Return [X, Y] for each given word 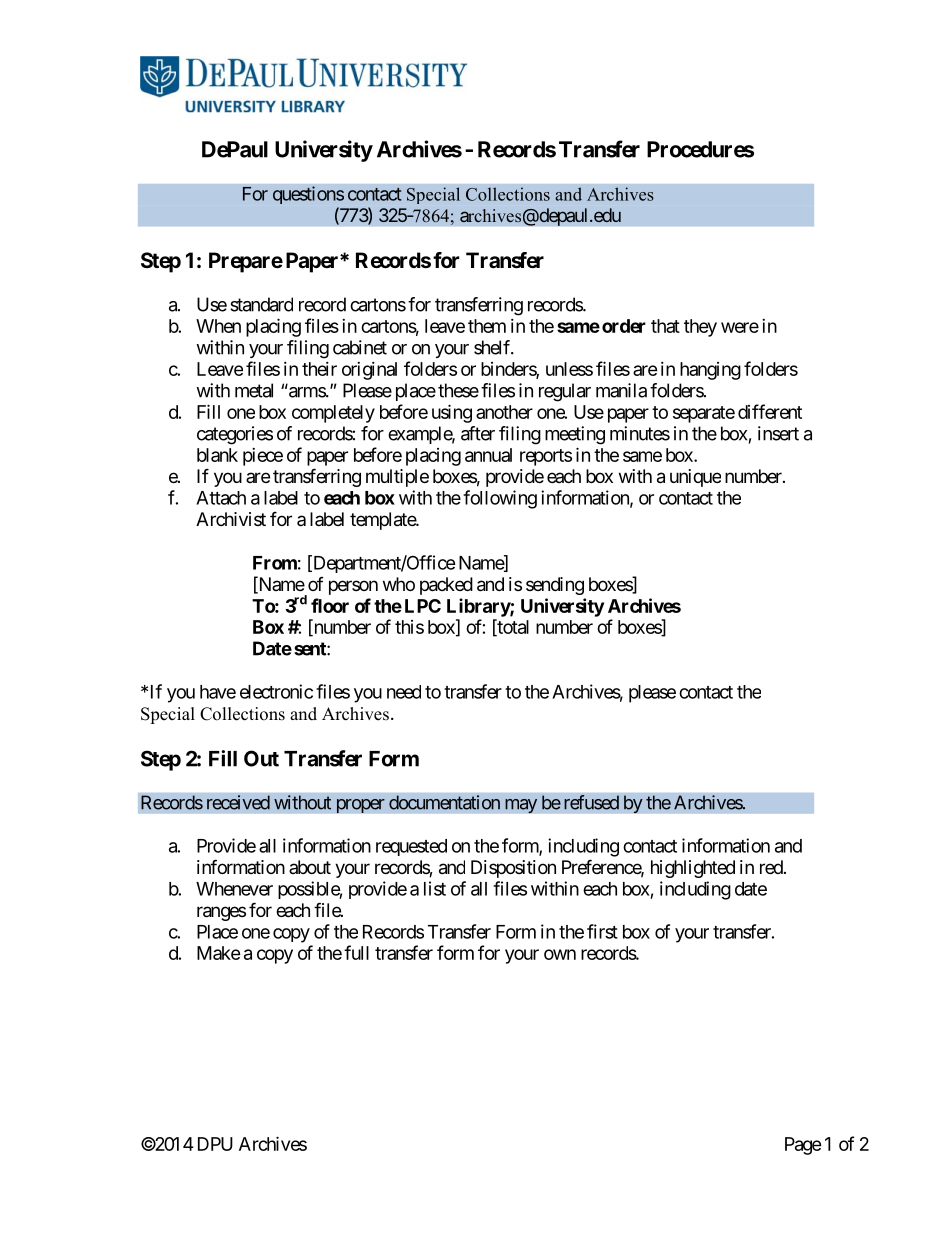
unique [695, 478]
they [700, 328]
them [487, 326]
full [356, 952]
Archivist [231, 519]
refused [591, 802]
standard [261, 304]
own [560, 954]
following [500, 499]
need [404, 692]
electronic [276, 691]
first [602, 931]
